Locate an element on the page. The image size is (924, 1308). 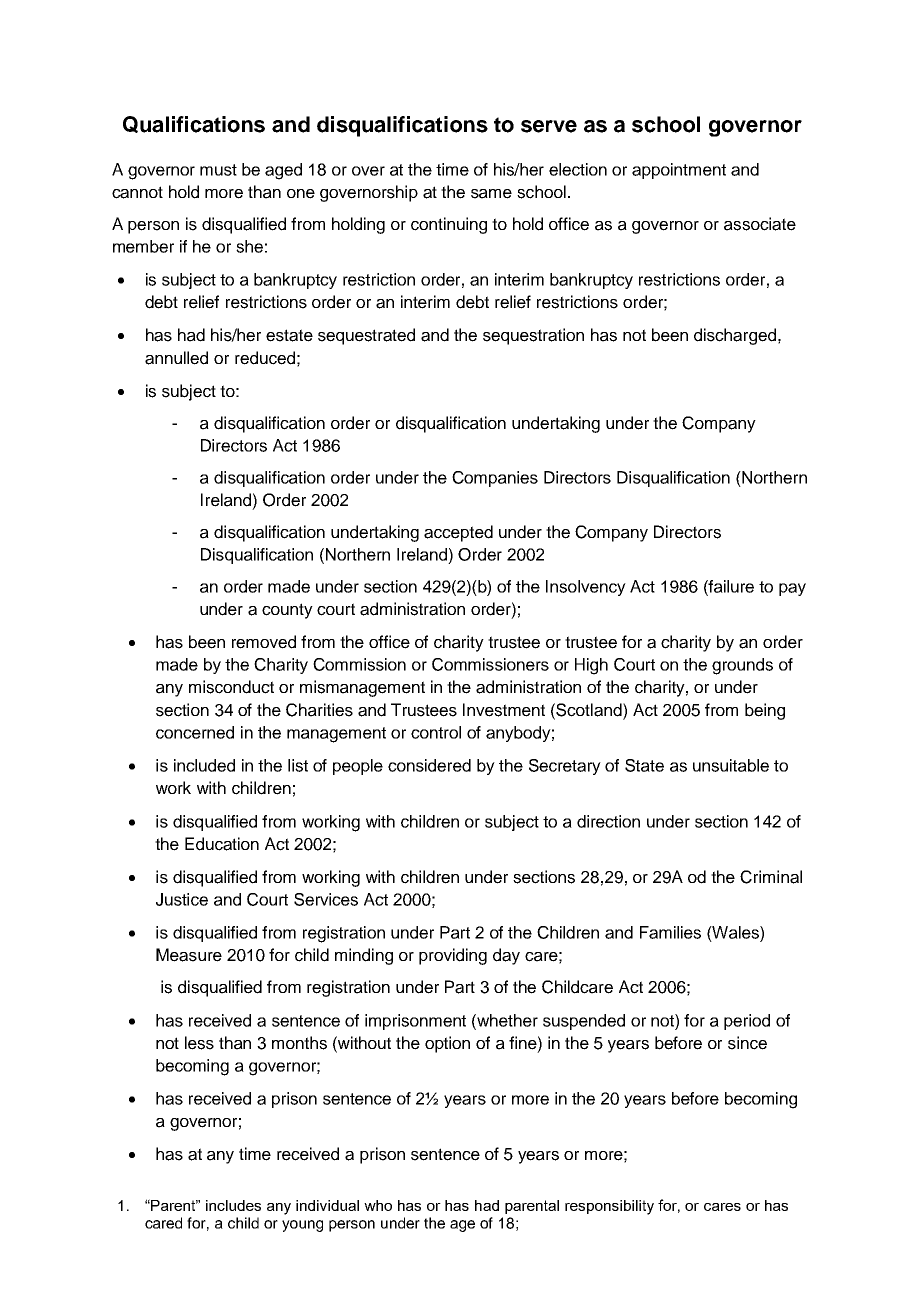
Investment is located at coordinates (504, 710).
